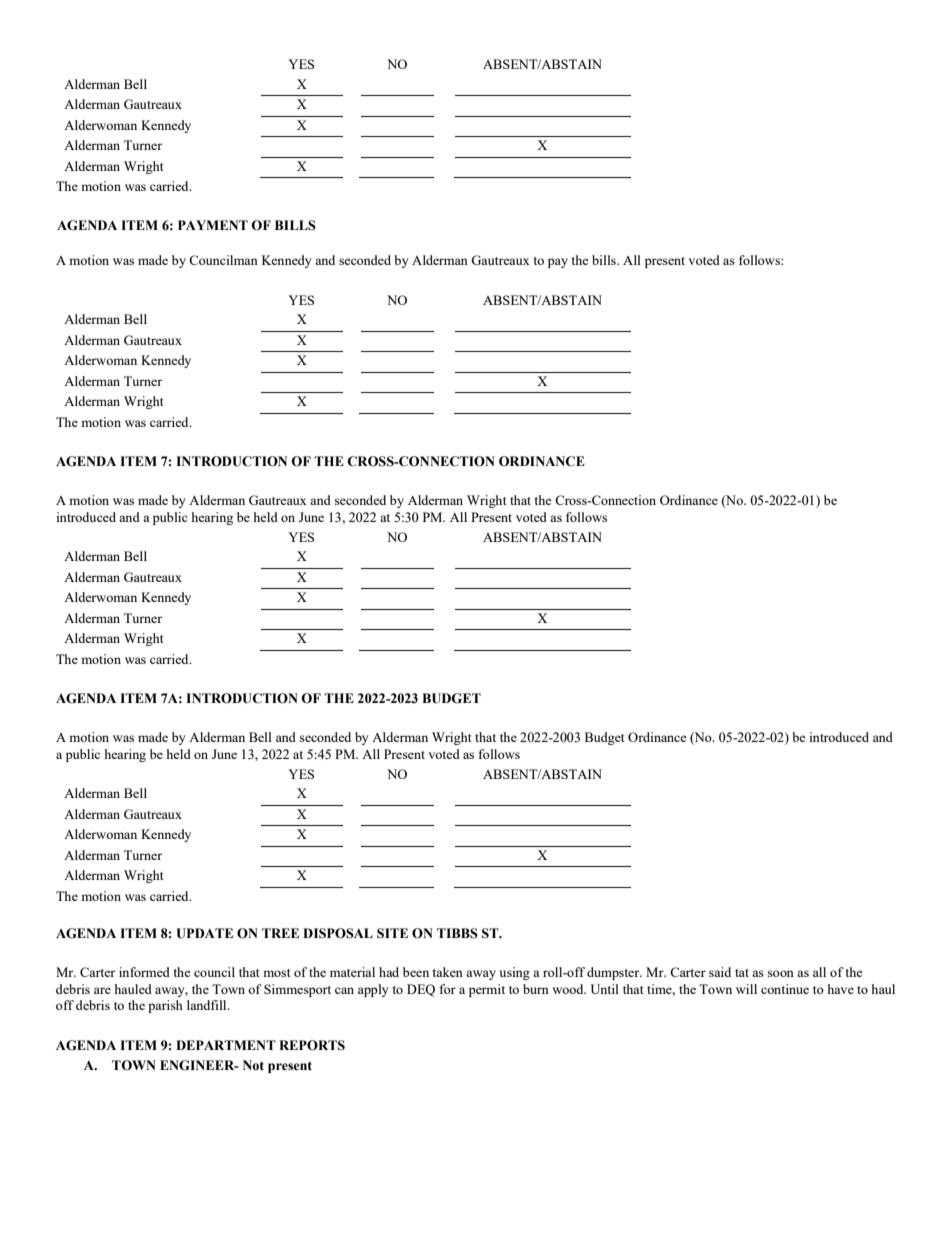 The image size is (952, 1233). I want to click on landfill, so click(208, 1005).
